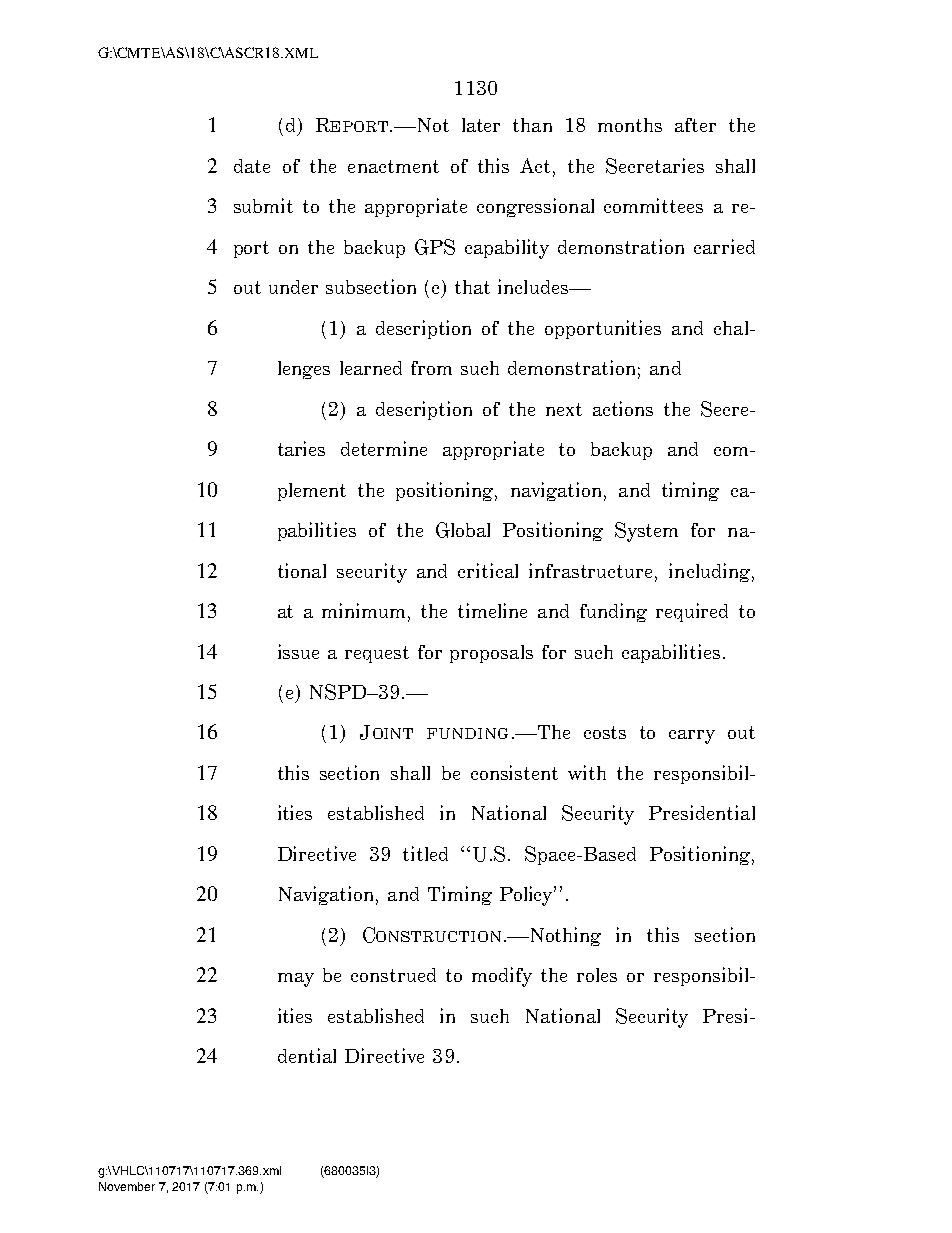  Describe the element at coordinates (630, 125) in the screenshot. I see `months` at that location.
